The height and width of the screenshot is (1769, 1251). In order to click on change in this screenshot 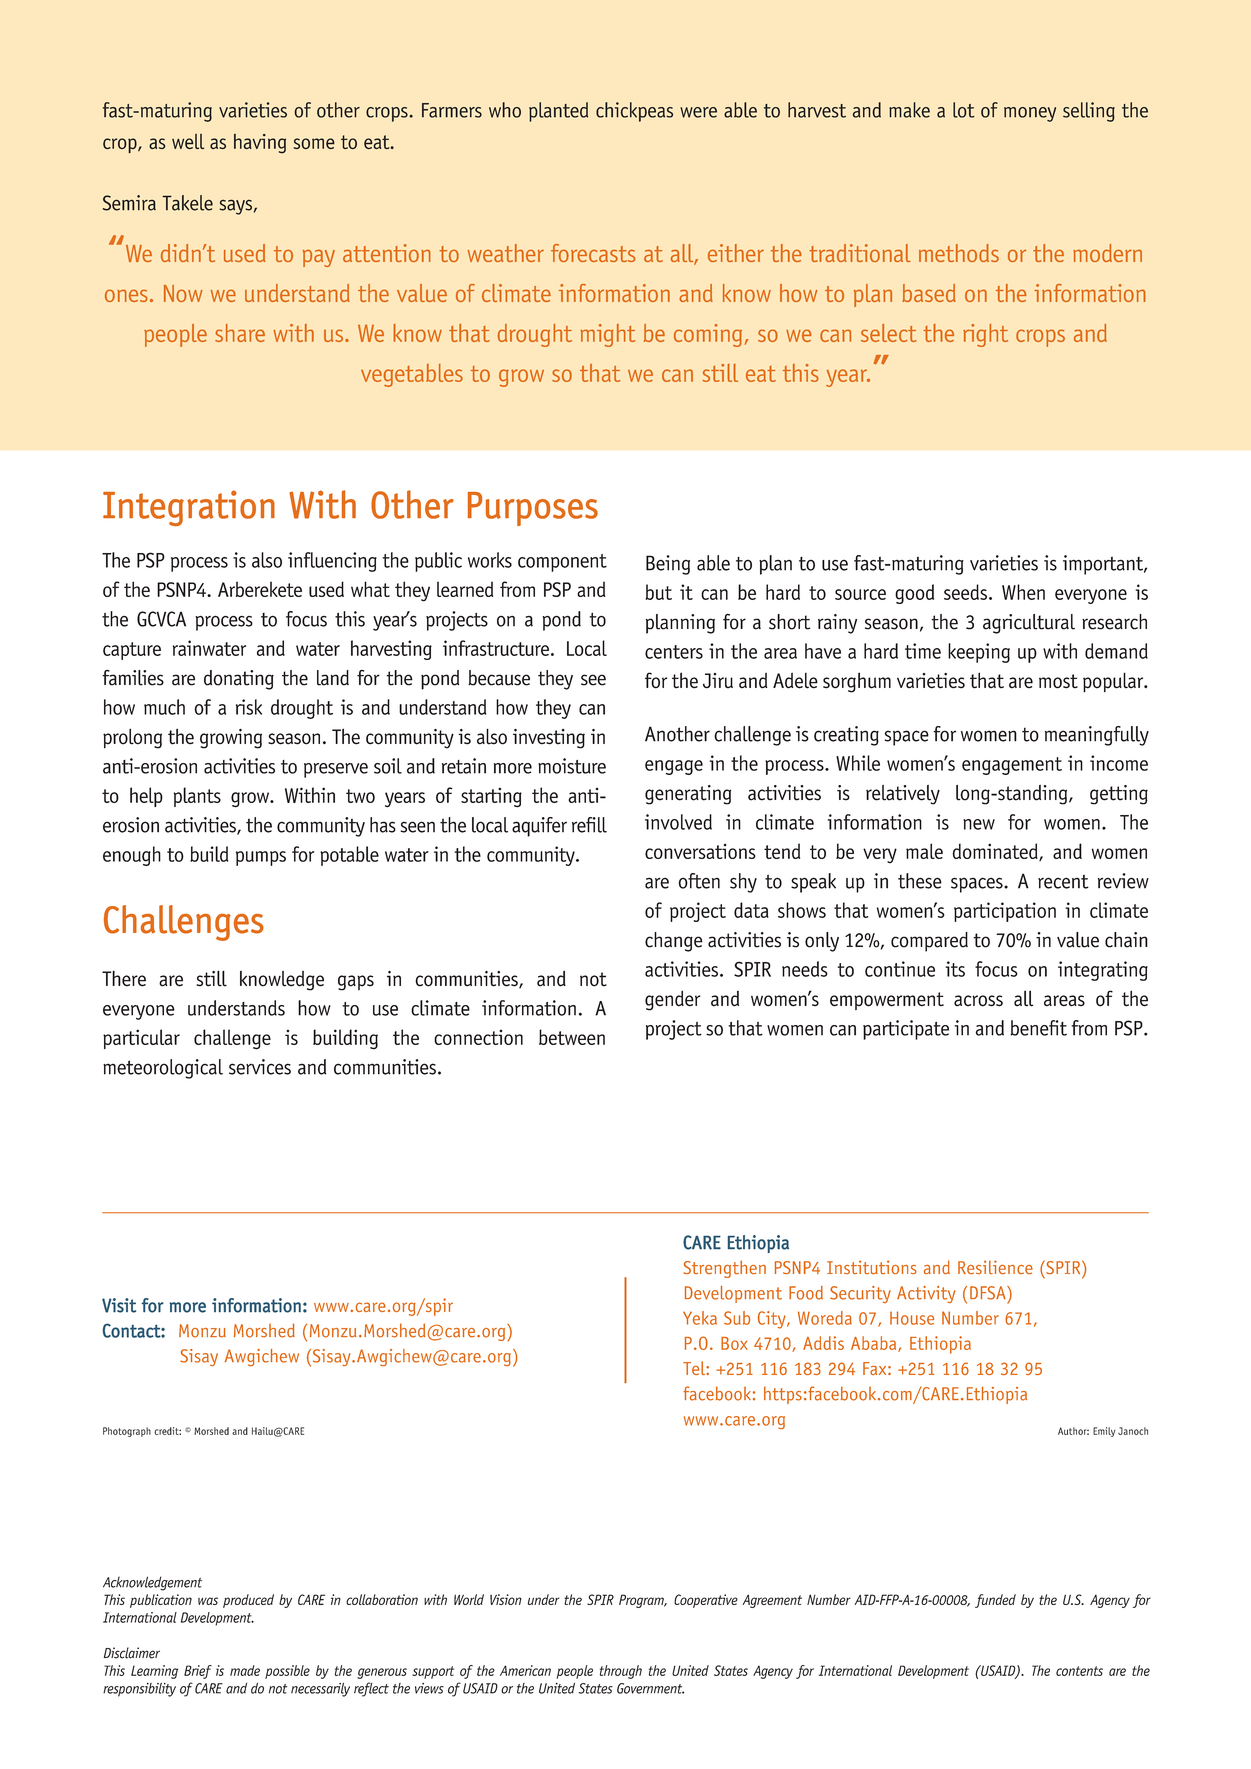, I will do `click(674, 942)`.
